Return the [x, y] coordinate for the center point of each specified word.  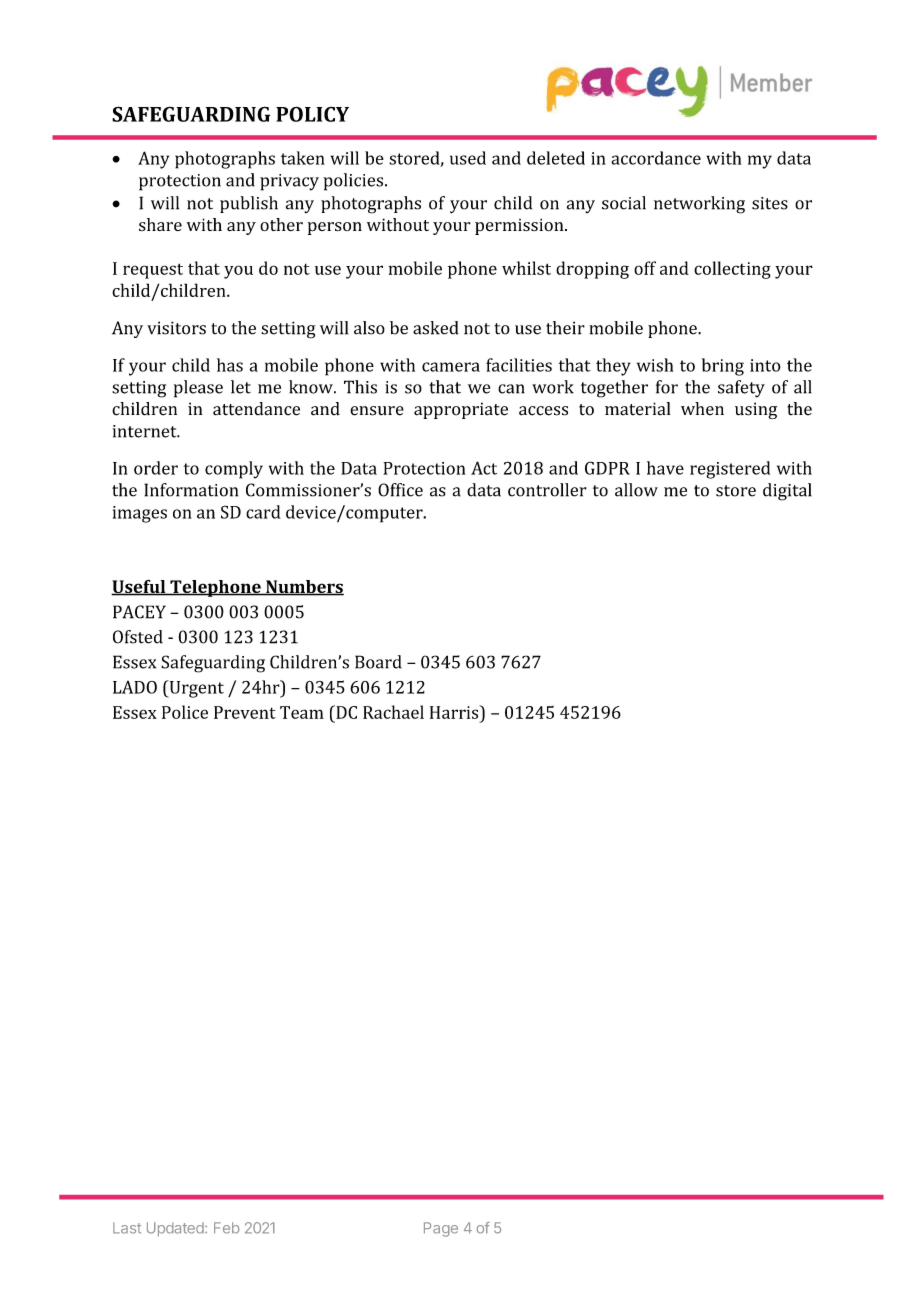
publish [249, 204]
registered [730, 470]
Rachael [393, 712]
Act [484, 468]
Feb [227, 1228]
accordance [656, 158]
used [468, 158]
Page [441, 1229]
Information [191, 490]
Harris [455, 712]
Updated [176, 1229]
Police [185, 712]
